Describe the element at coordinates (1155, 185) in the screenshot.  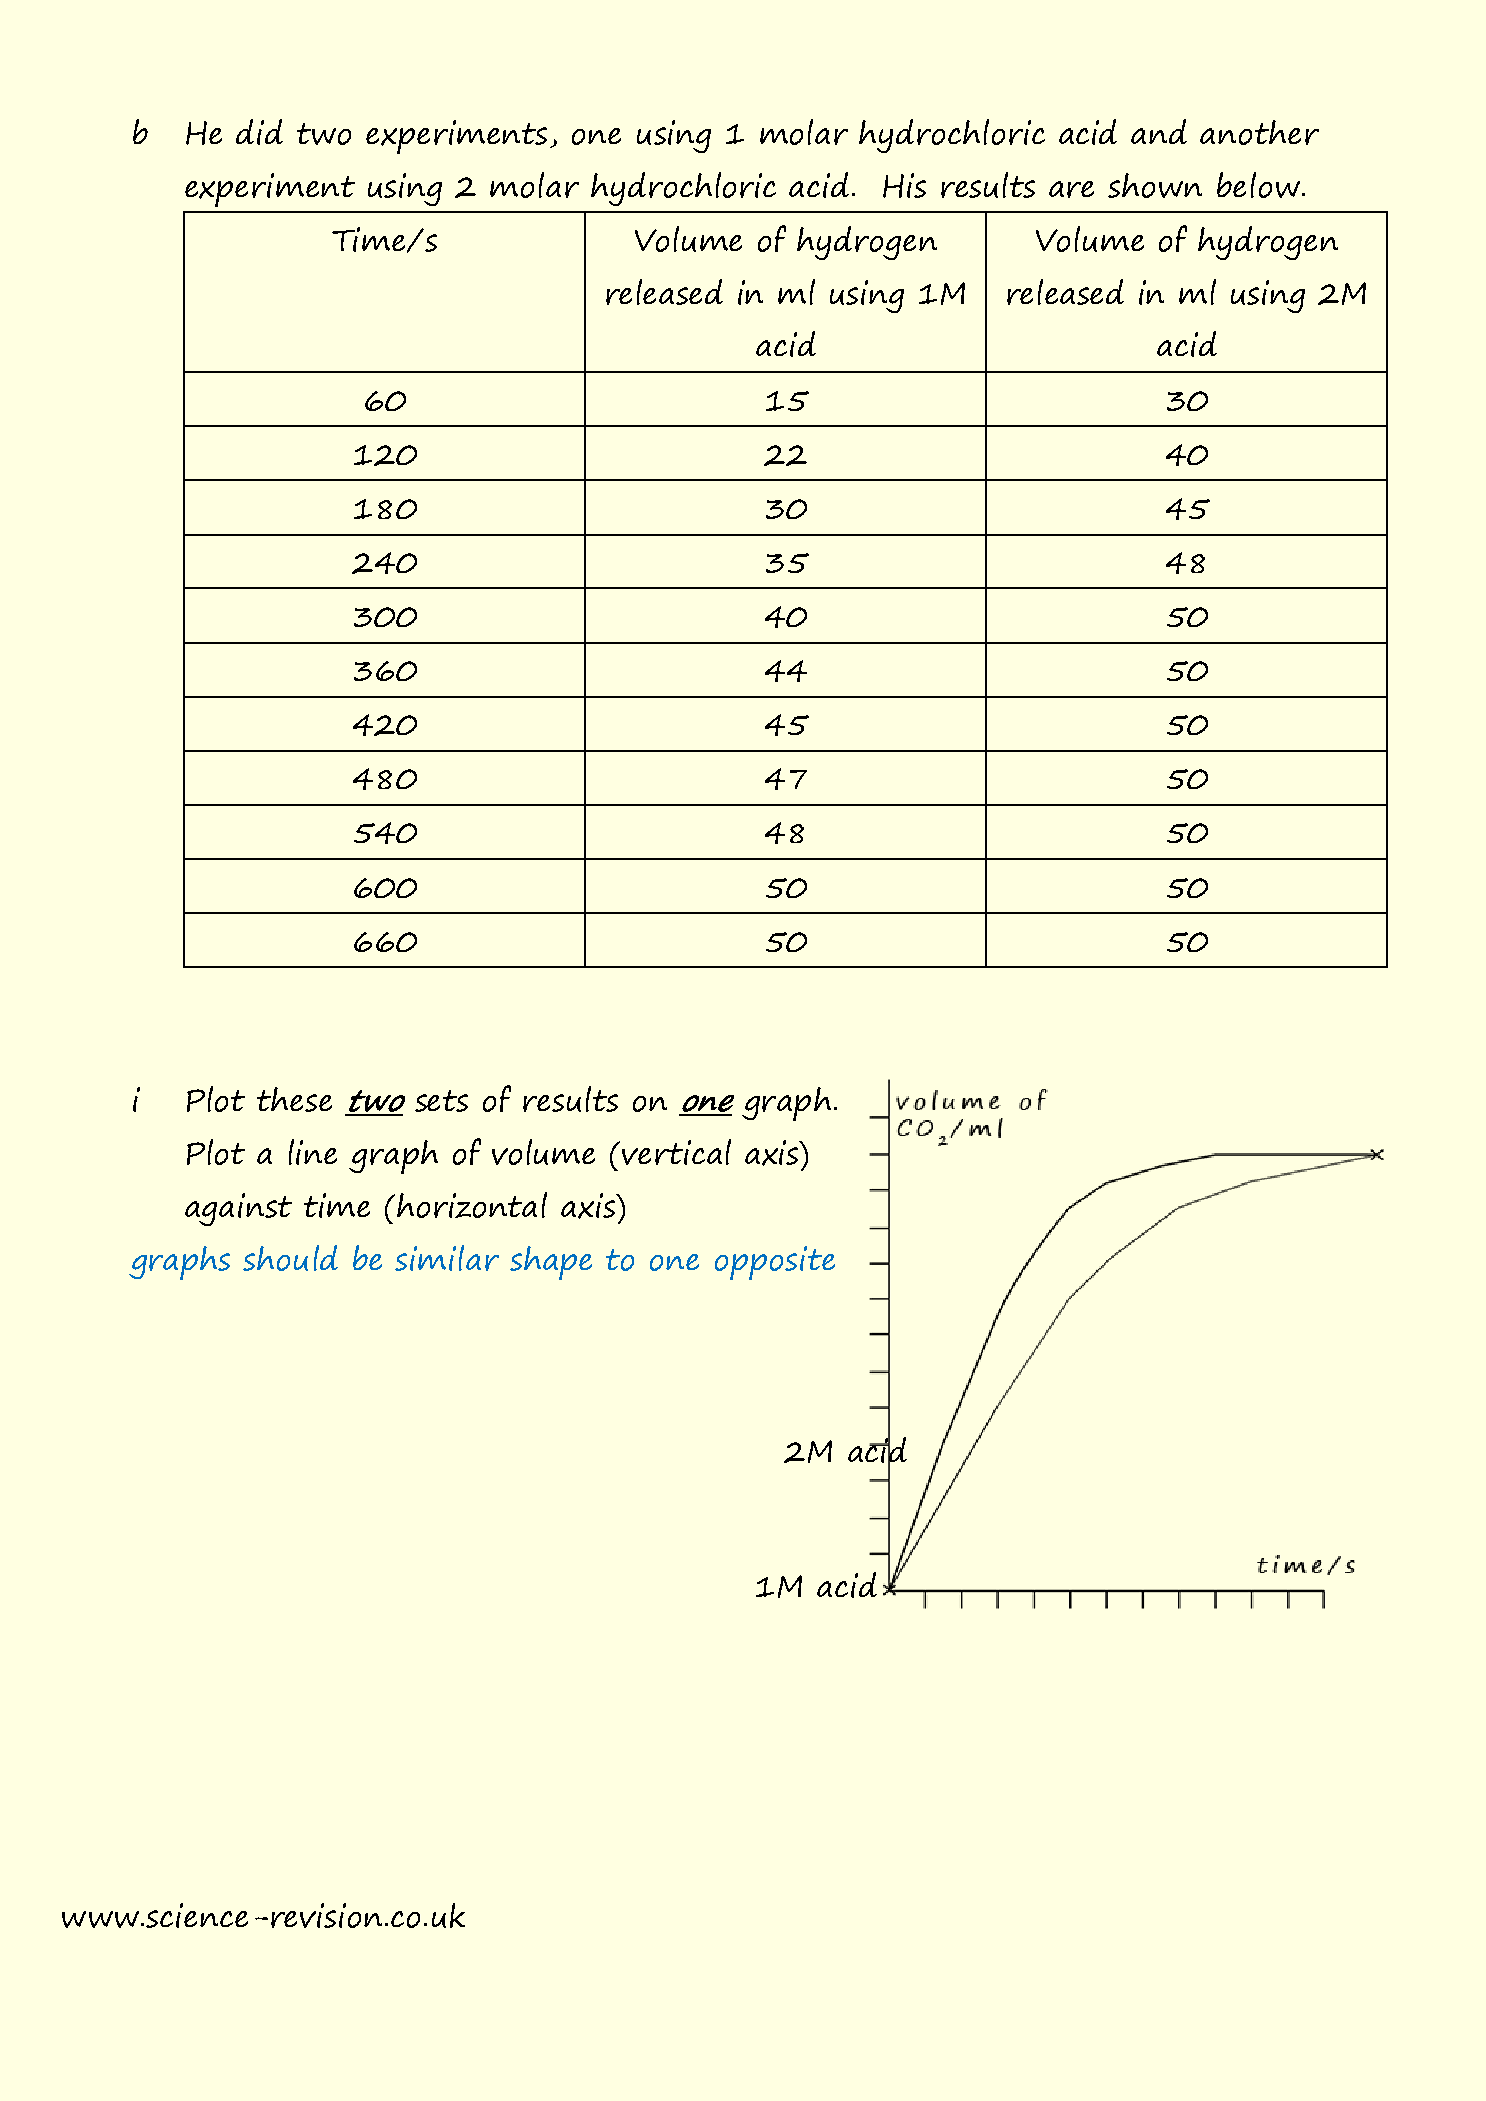
I see `shown` at that location.
